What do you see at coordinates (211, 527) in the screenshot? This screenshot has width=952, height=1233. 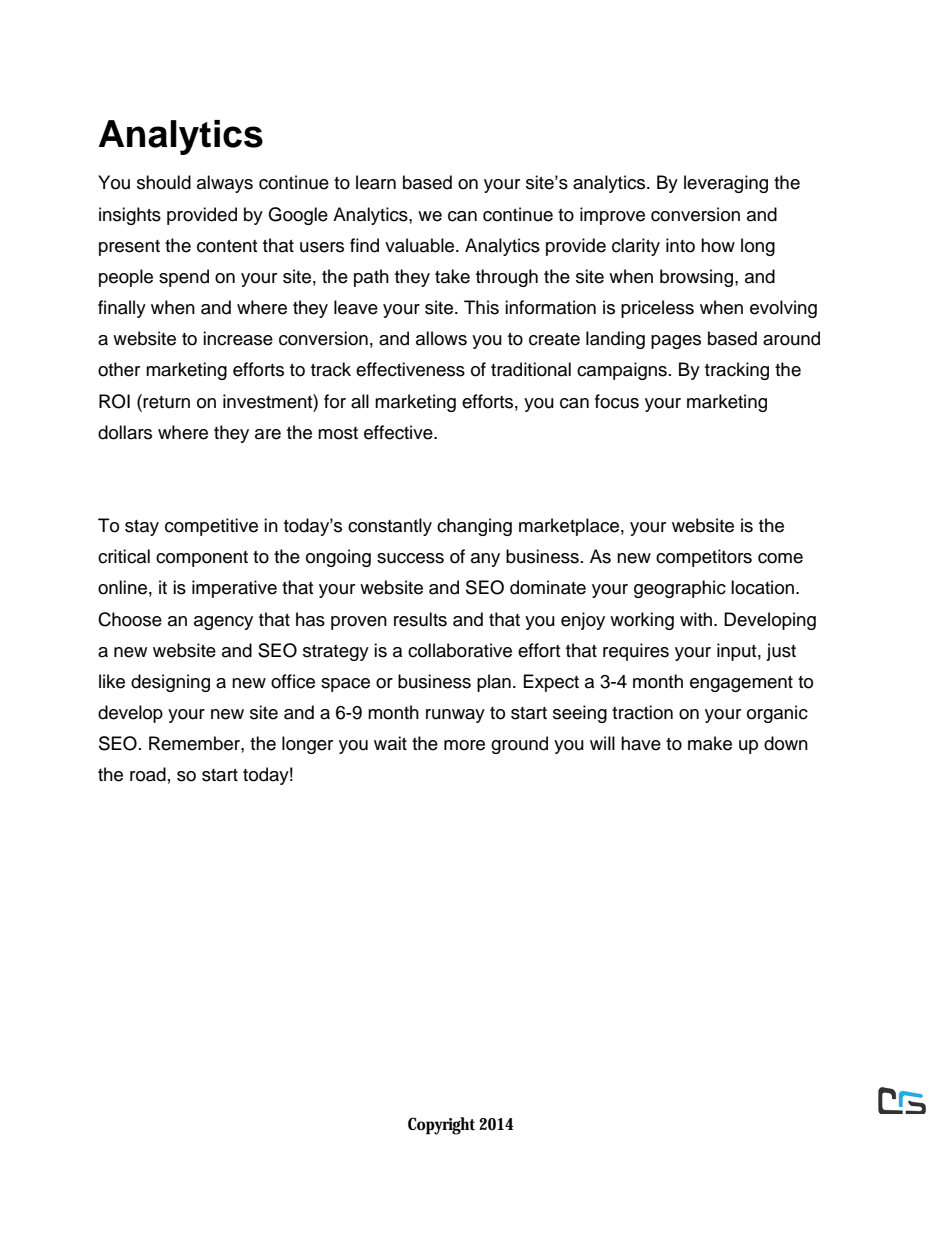 I see `competitive` at bounding box center [211, 527].
